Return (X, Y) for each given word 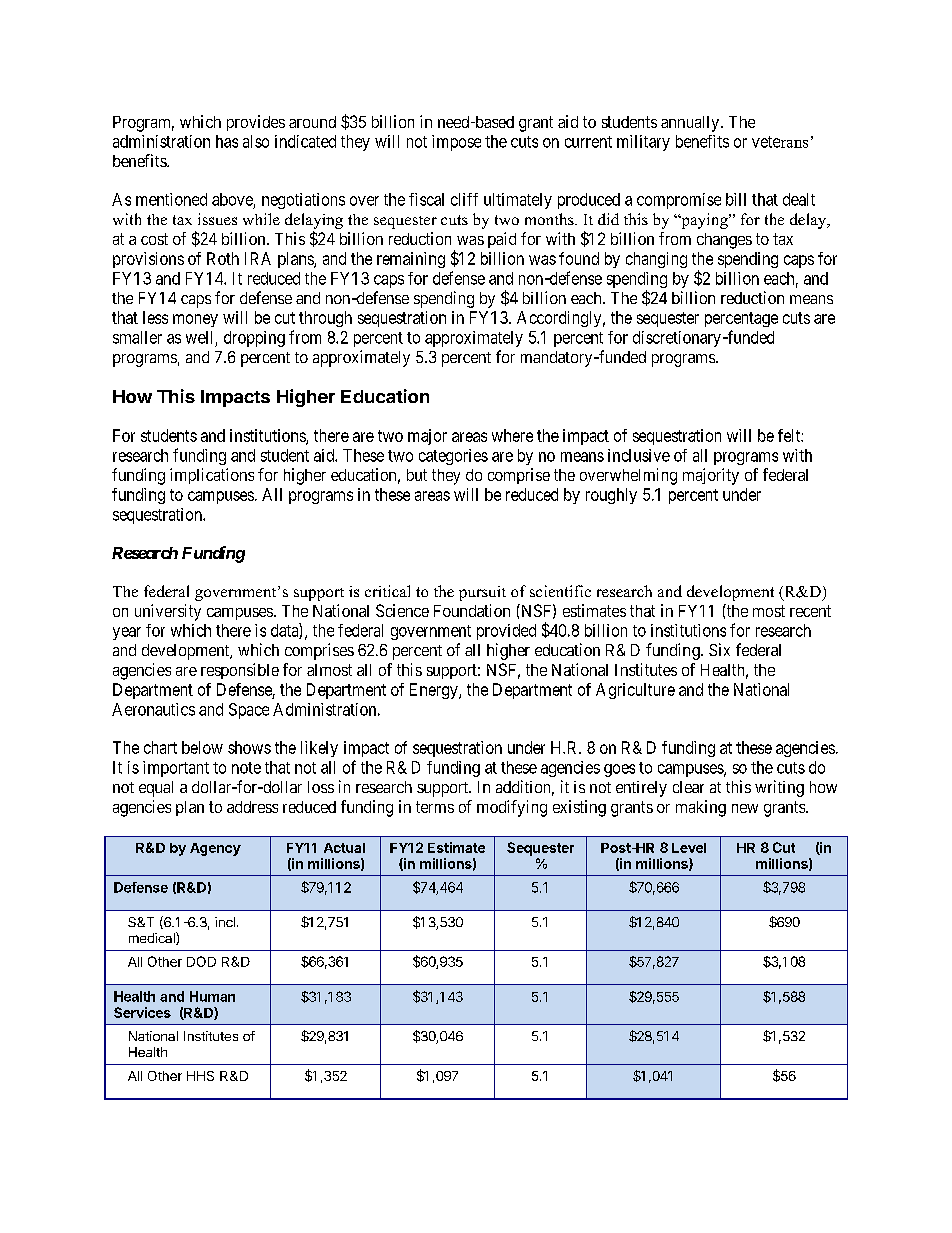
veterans (780, 142)
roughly (611, 496)
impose (456, 143)
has (227, 141)
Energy (435, 691)
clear (688, 787)
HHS (200, 1076)
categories (453, 457)
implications (212, 476)
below (202, 747)
